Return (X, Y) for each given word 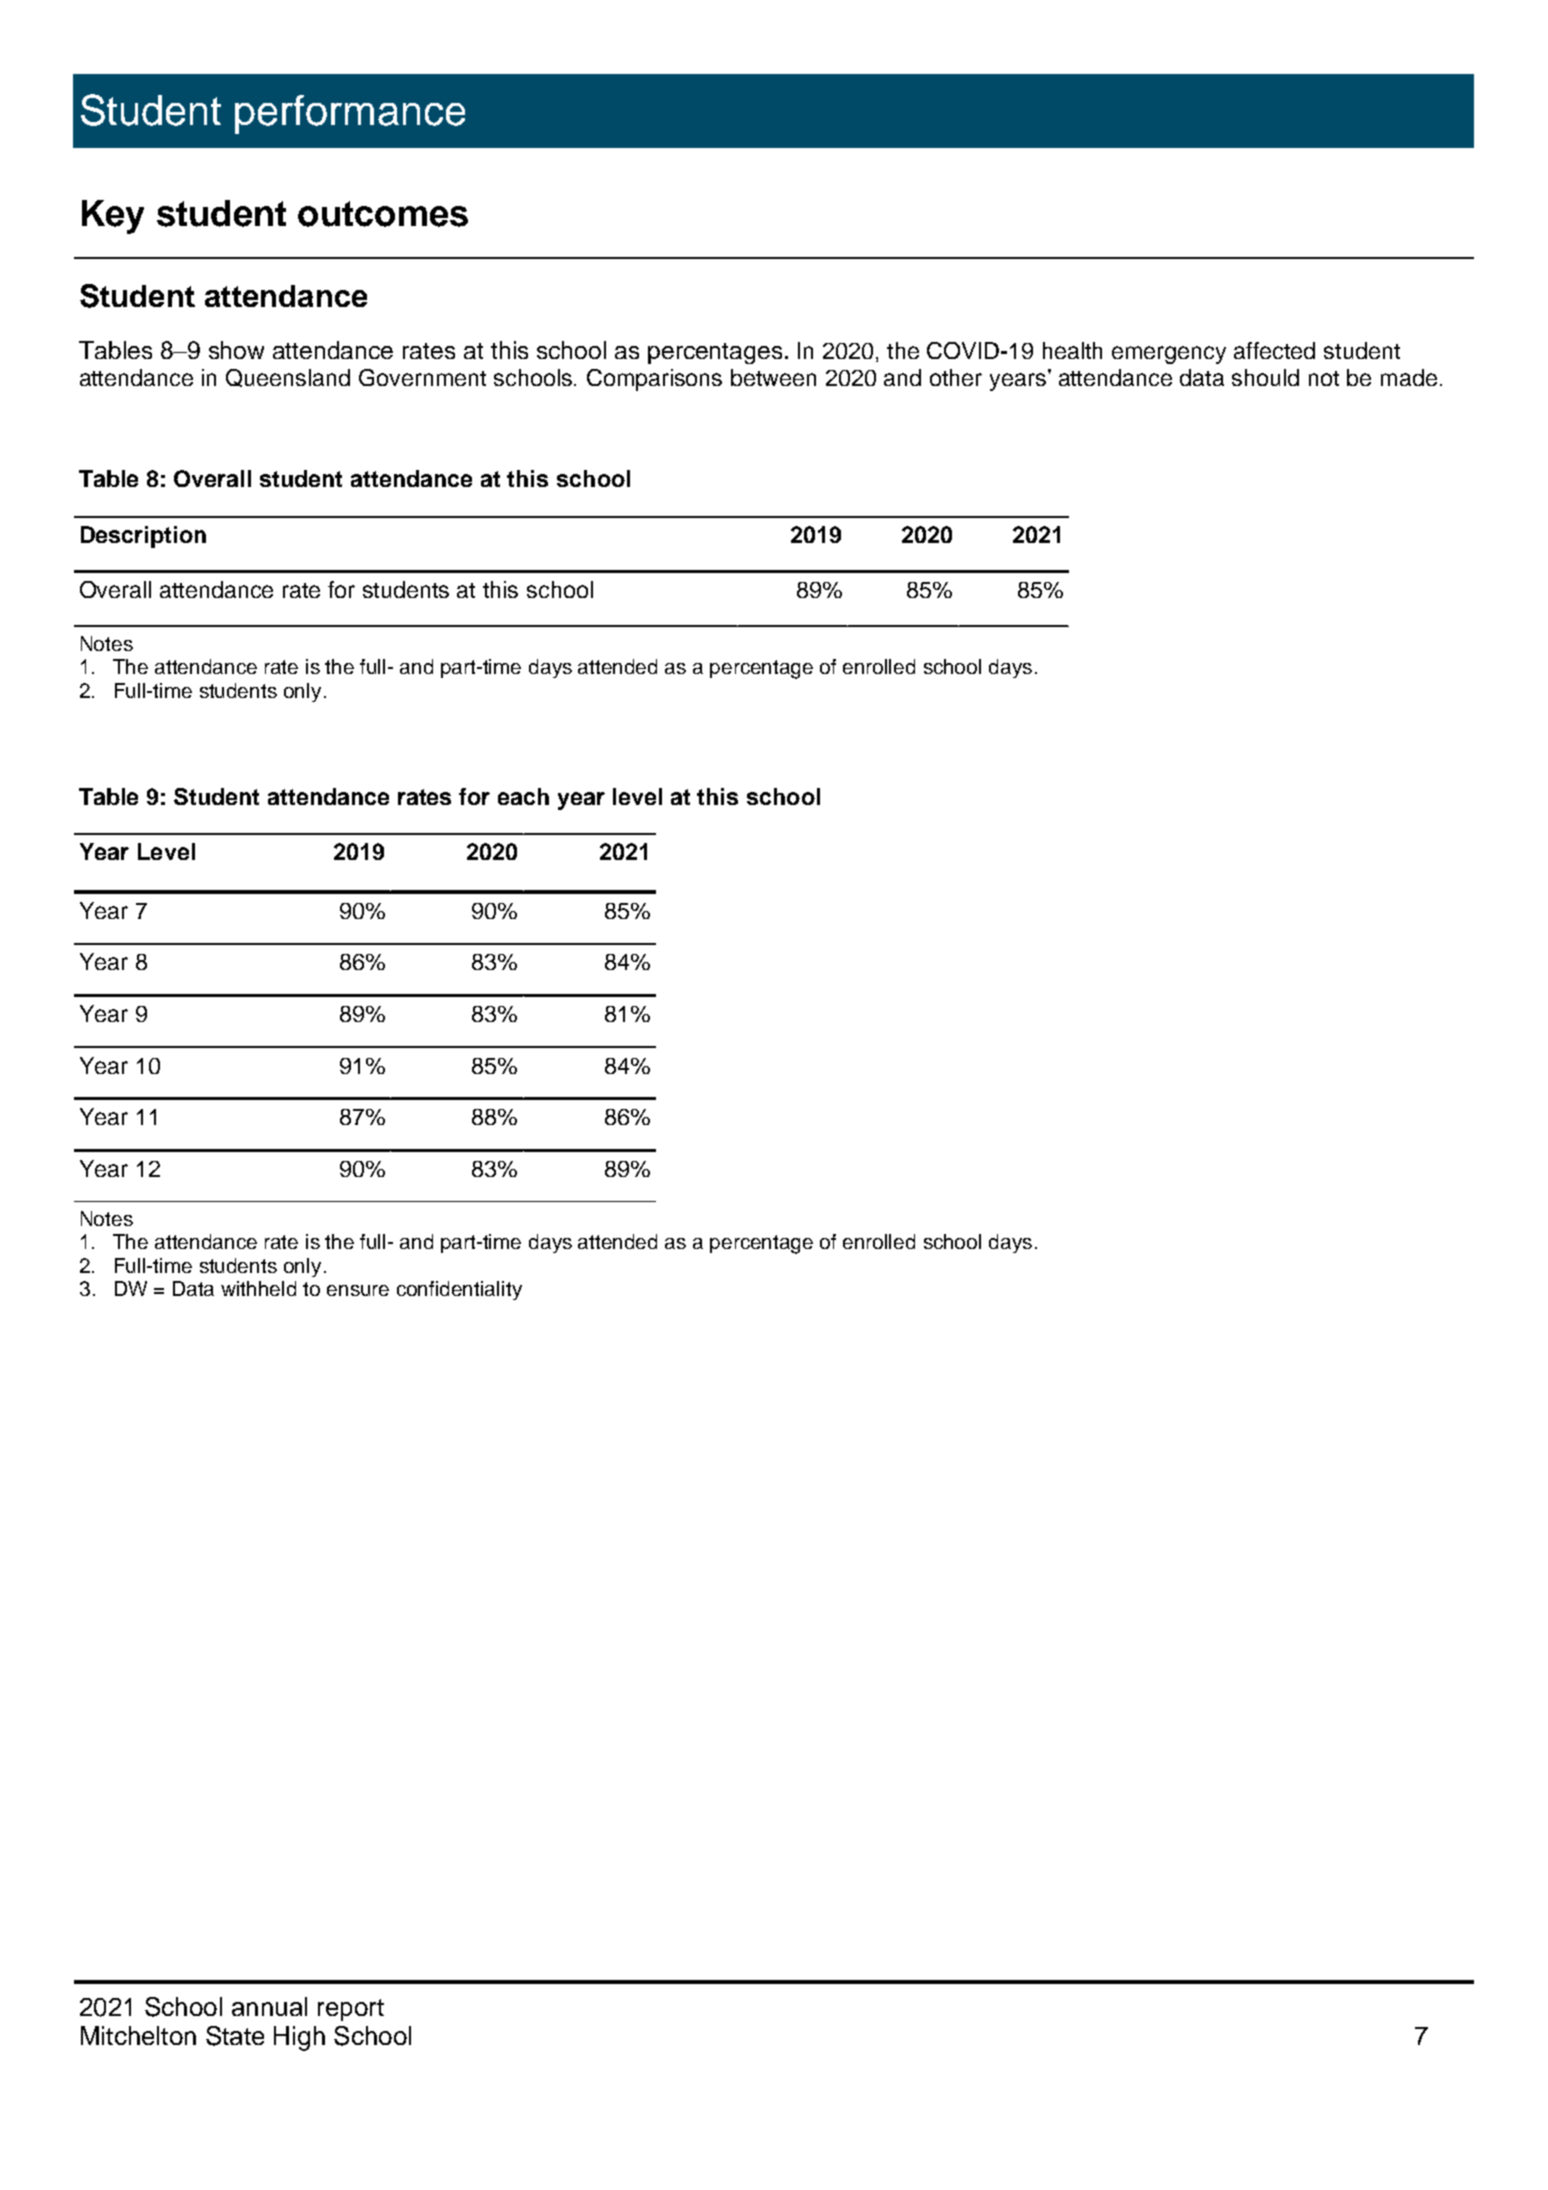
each (523, 796)
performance (350, 114)
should (1265, 377)
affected (1274, 350)
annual (269, 2006)
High (299, 2038)
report (351, 2010)
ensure (358, 1290)
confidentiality (459, 1290)
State (235, 2036)
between (773, 377)
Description (143, 537)
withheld (258, 1288)
